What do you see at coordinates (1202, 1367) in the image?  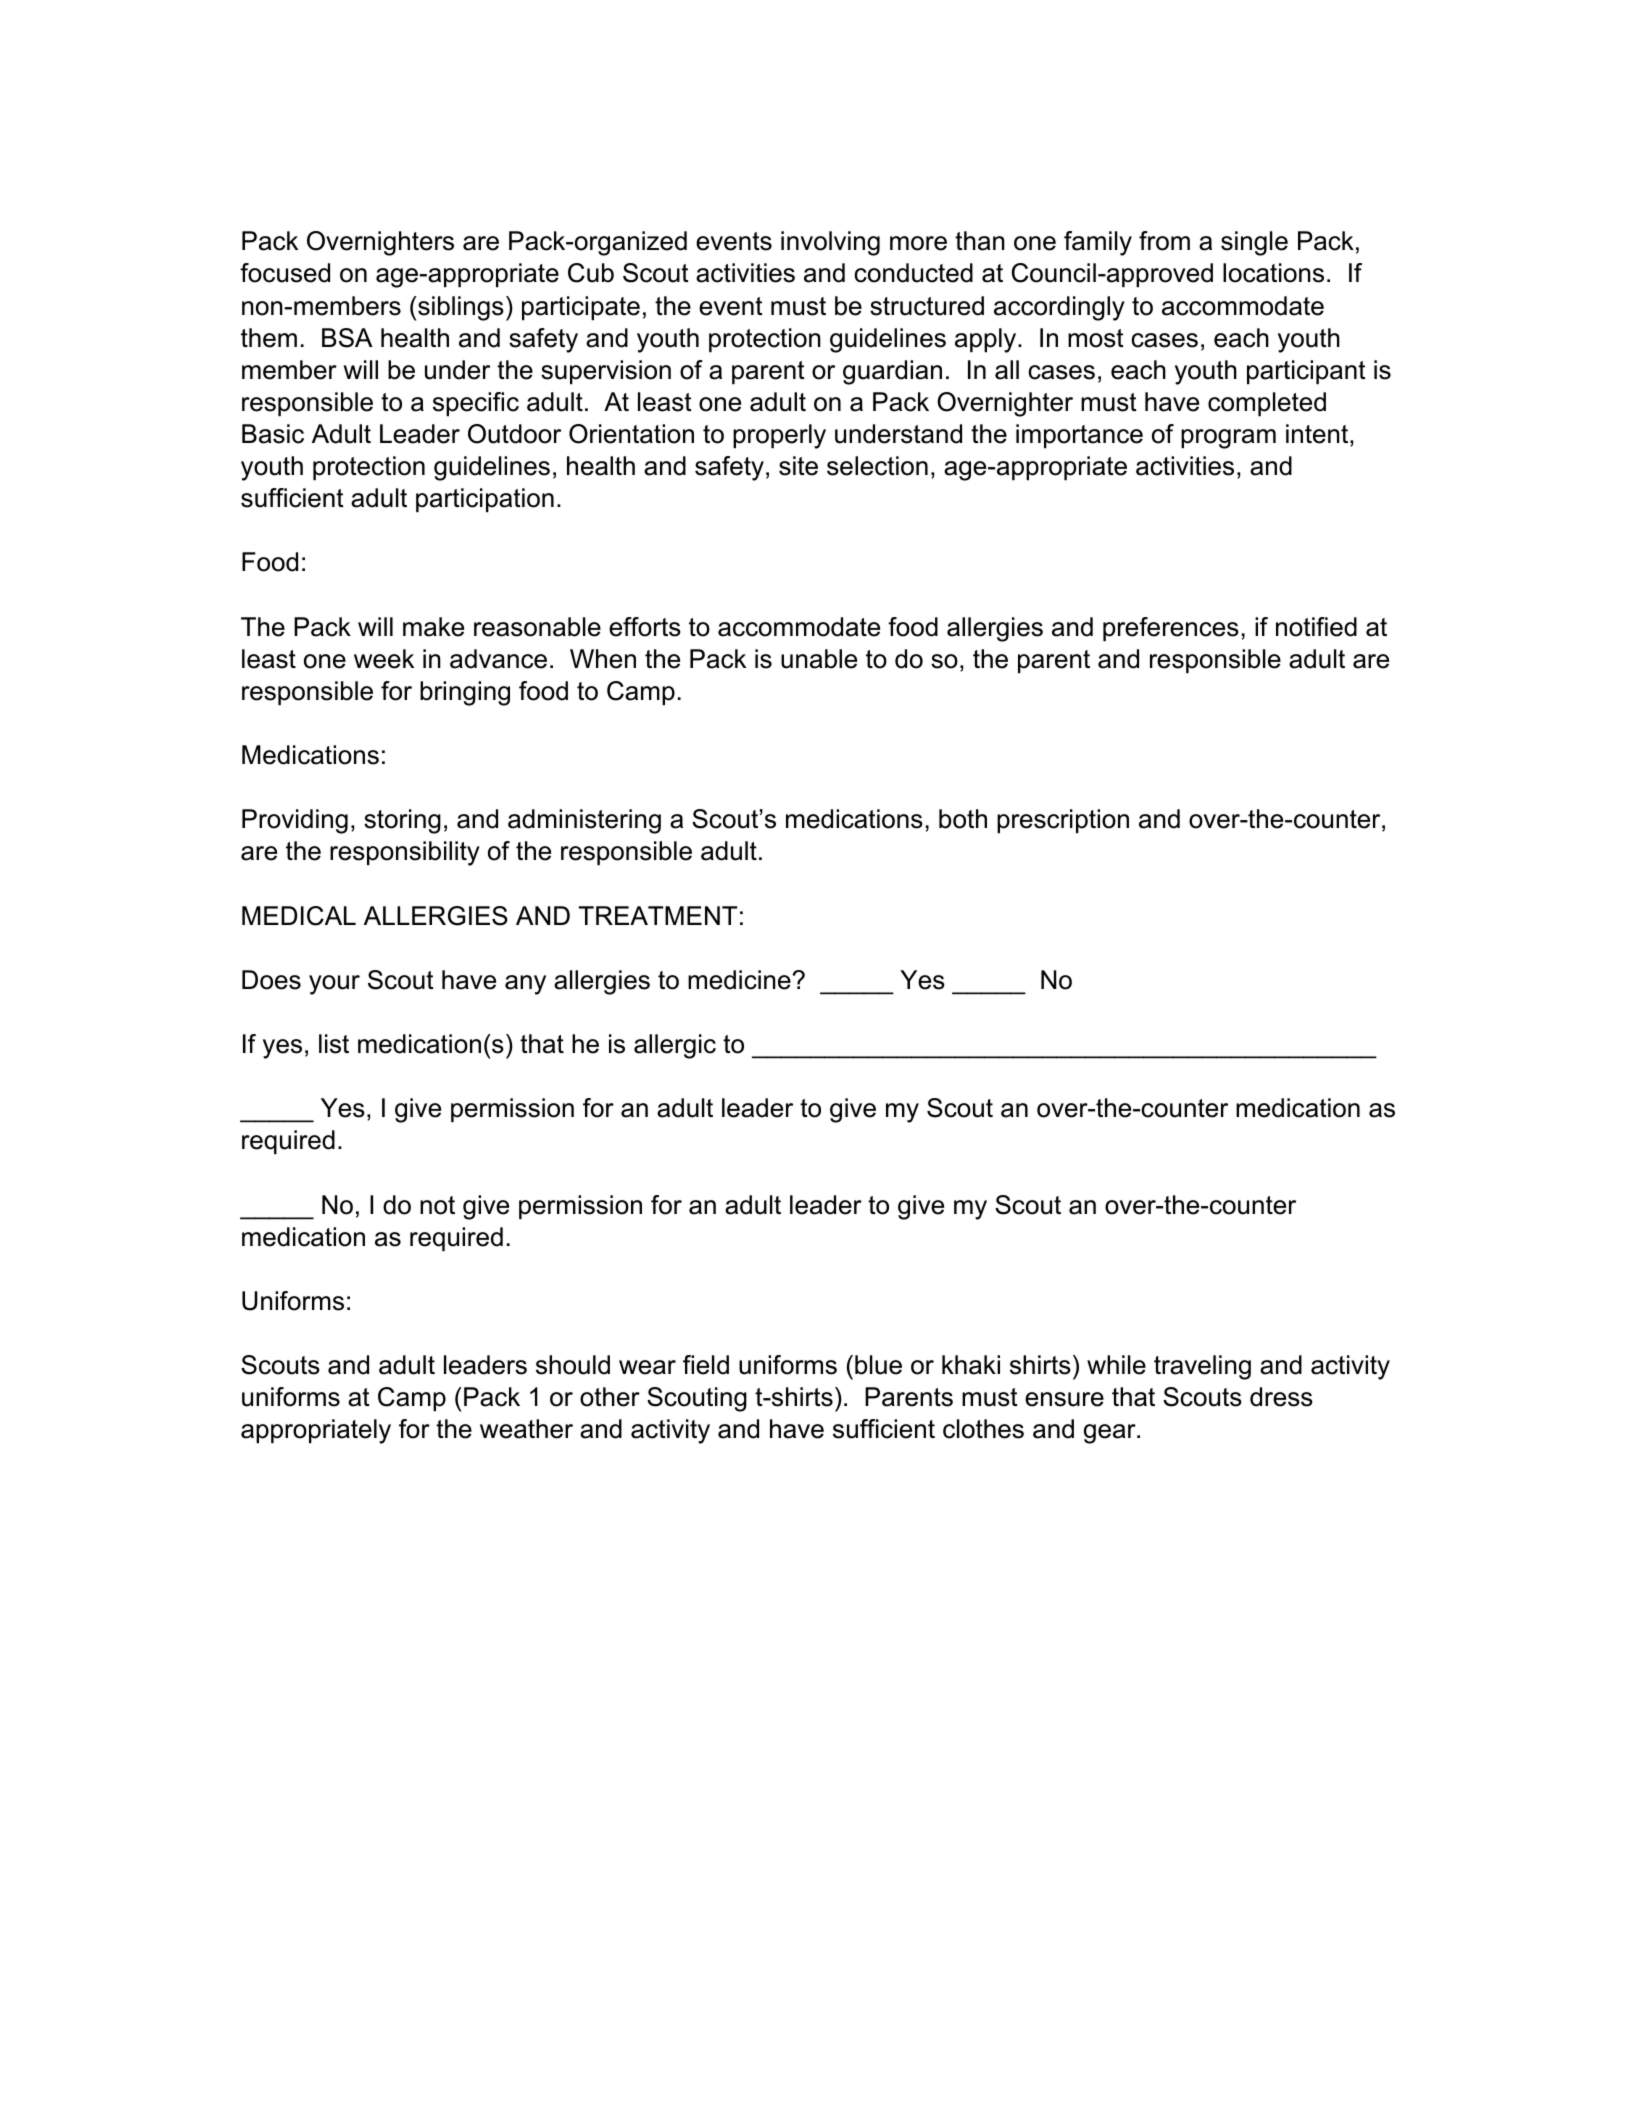 I see `traveling` at bounding box center [1202, 1367].
